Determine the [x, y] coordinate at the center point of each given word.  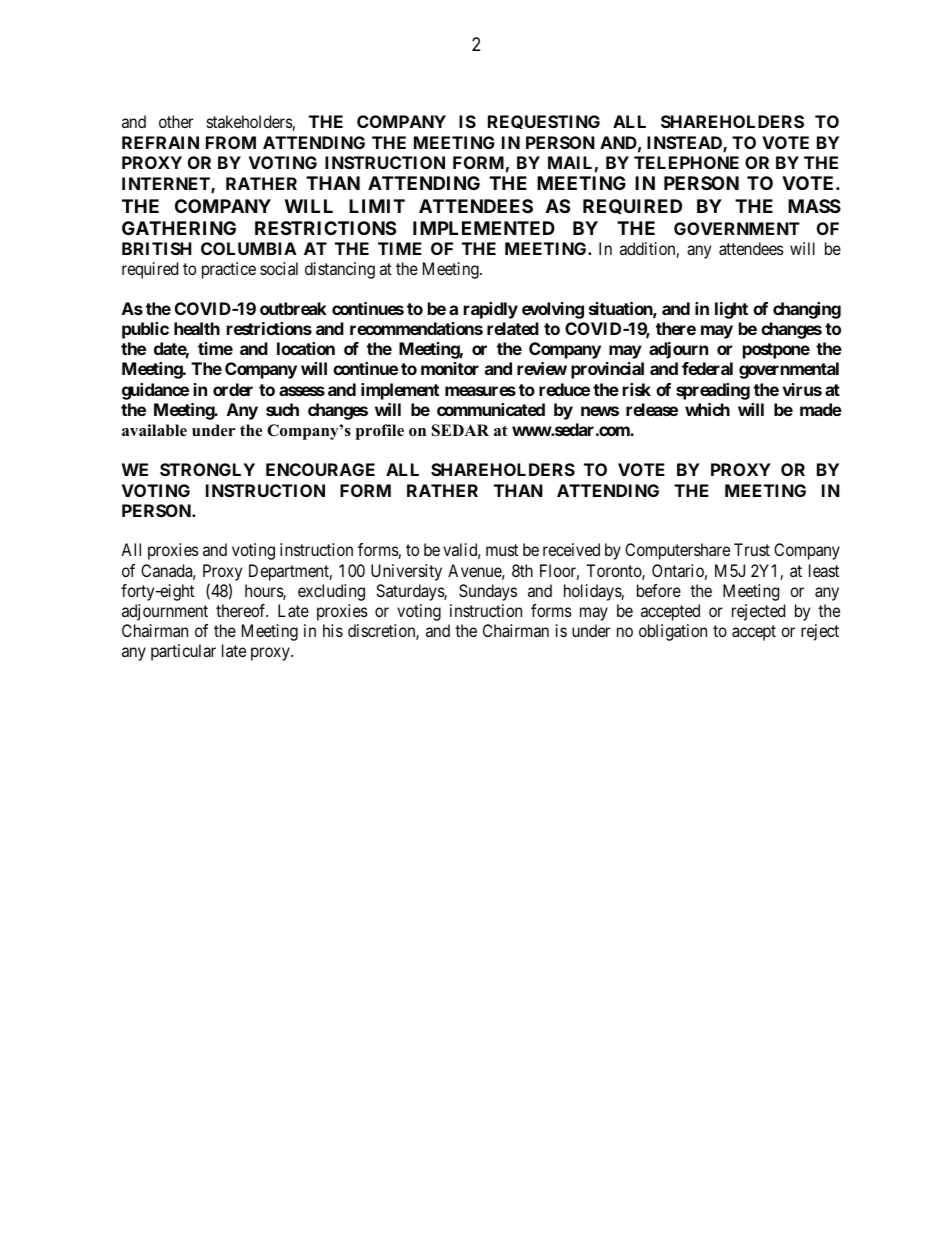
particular [183, 652]
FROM [231, 142]
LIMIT [377, 206]
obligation [673, 632]
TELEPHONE [686, 162]
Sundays [488, 592]
